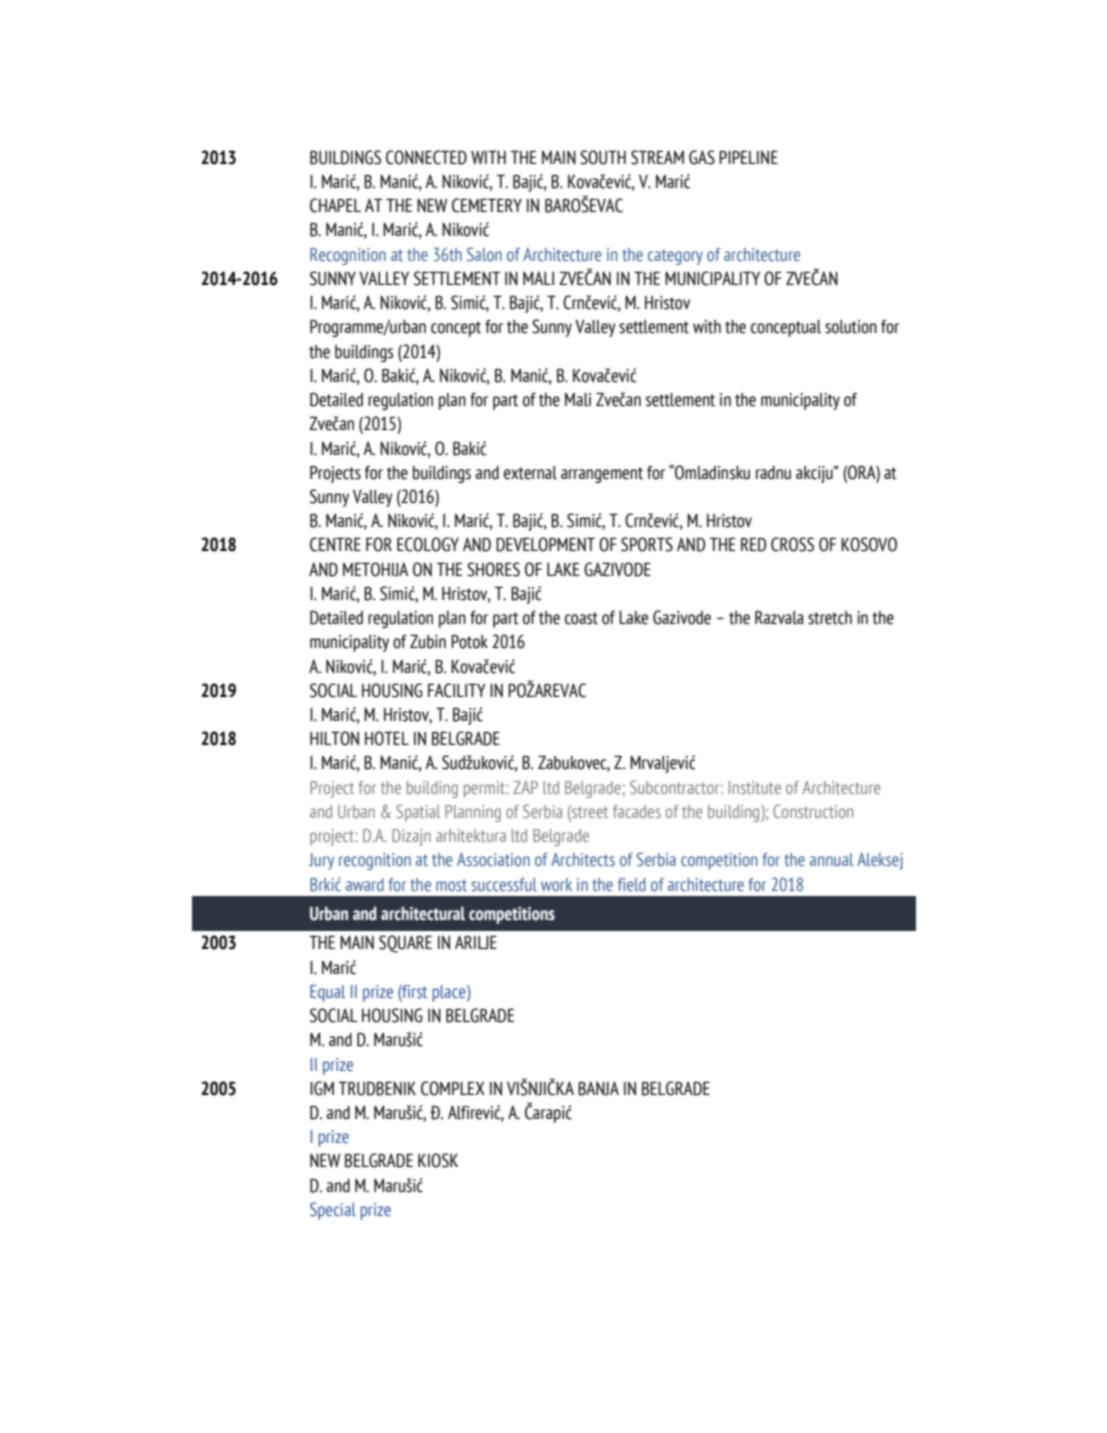 The height and width of the image is (1433, 1107). Describe the element at coordinates (748, 157) in the image. I see `PIPELINE` at that location.
